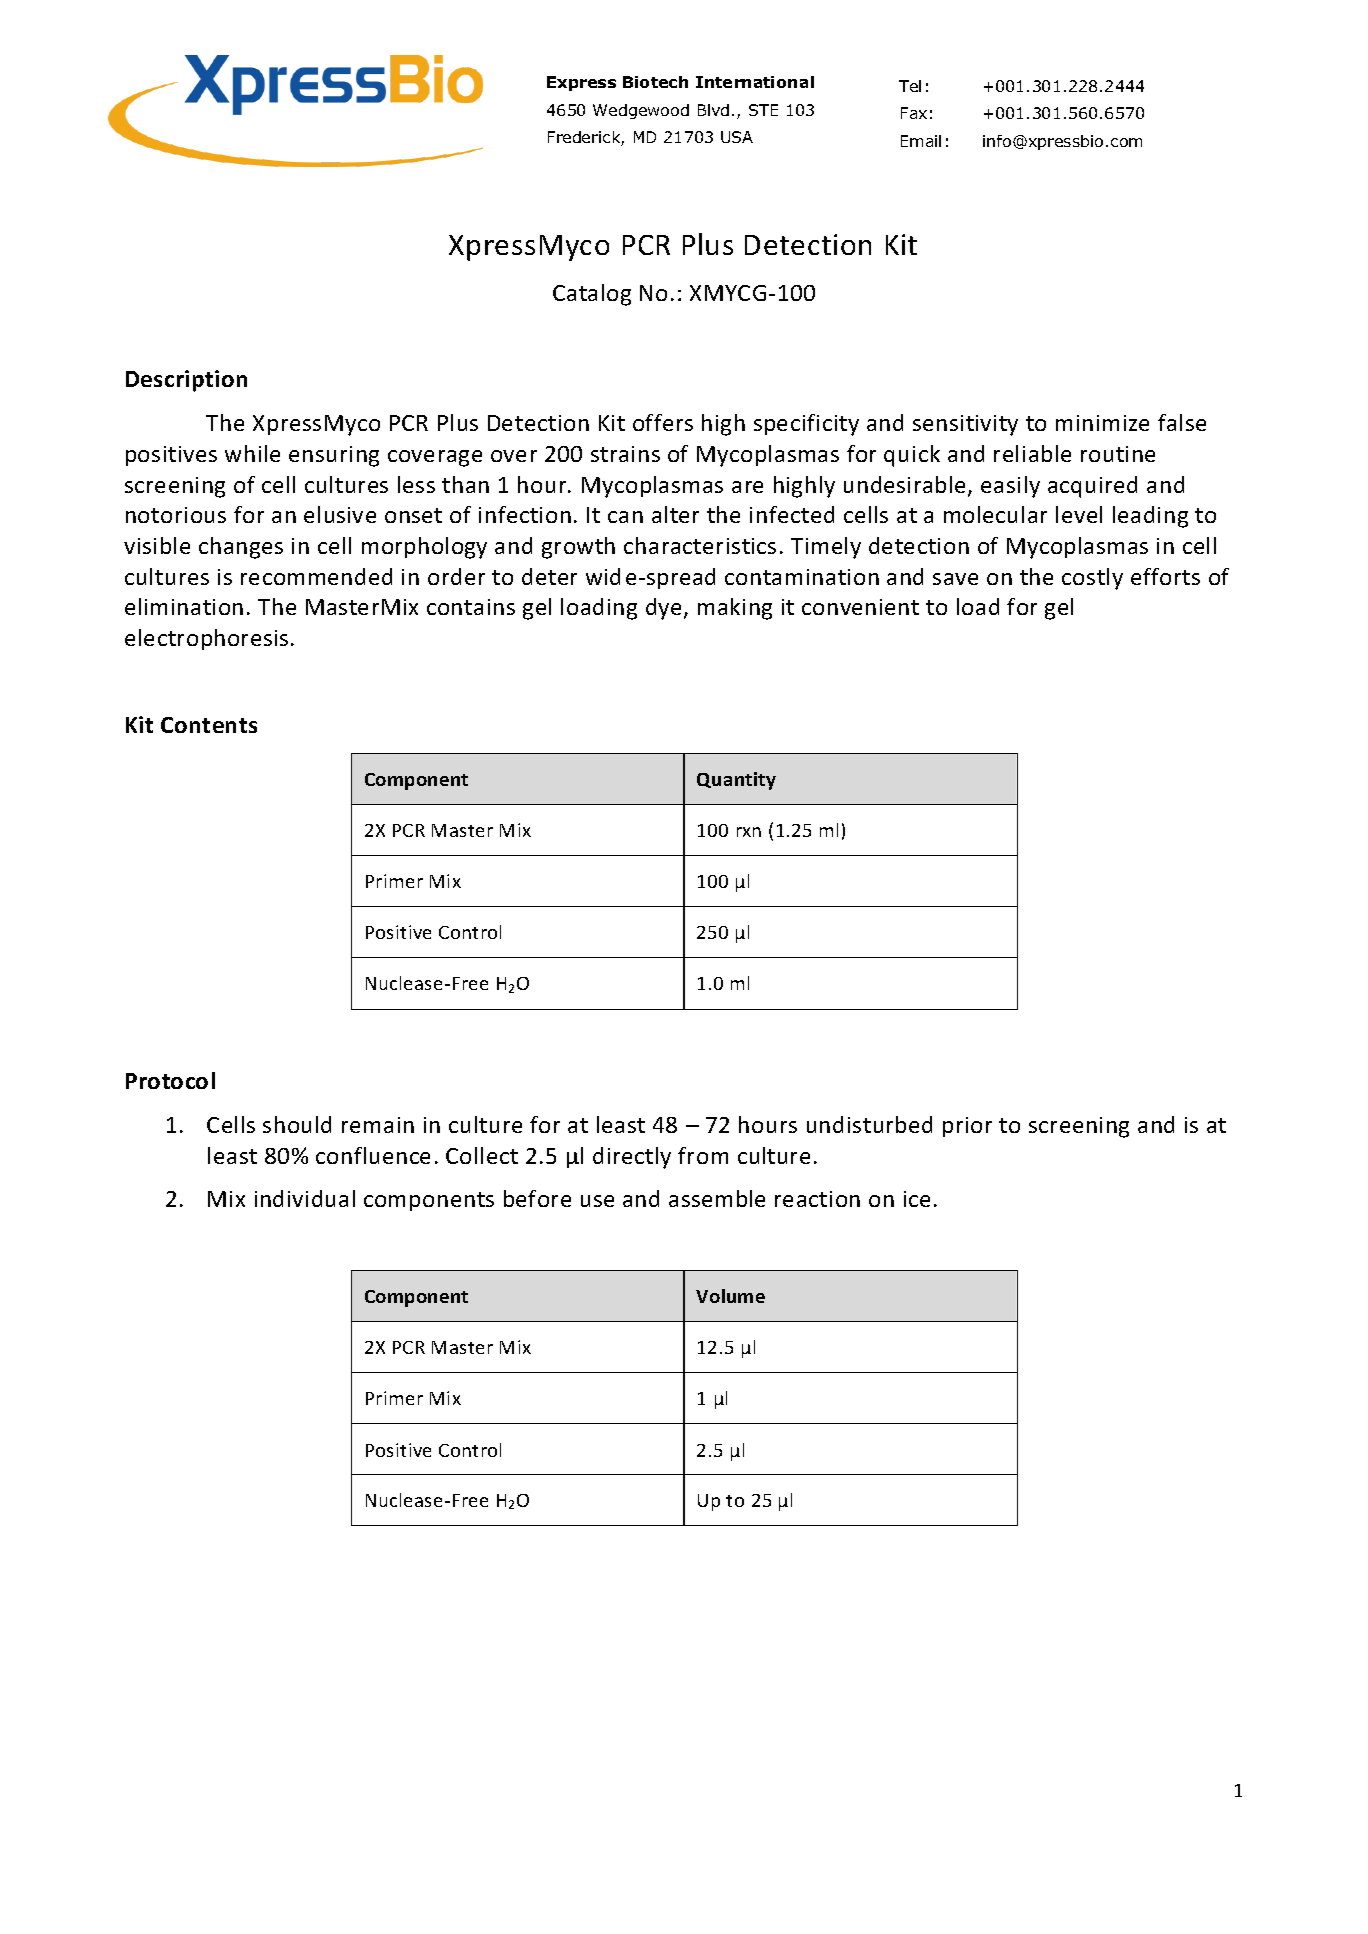 The image size is (1368, 1934). What do you see at coordinates (713, 110) in the page?
I see `Blvd` at bounding box center [713, 110].
